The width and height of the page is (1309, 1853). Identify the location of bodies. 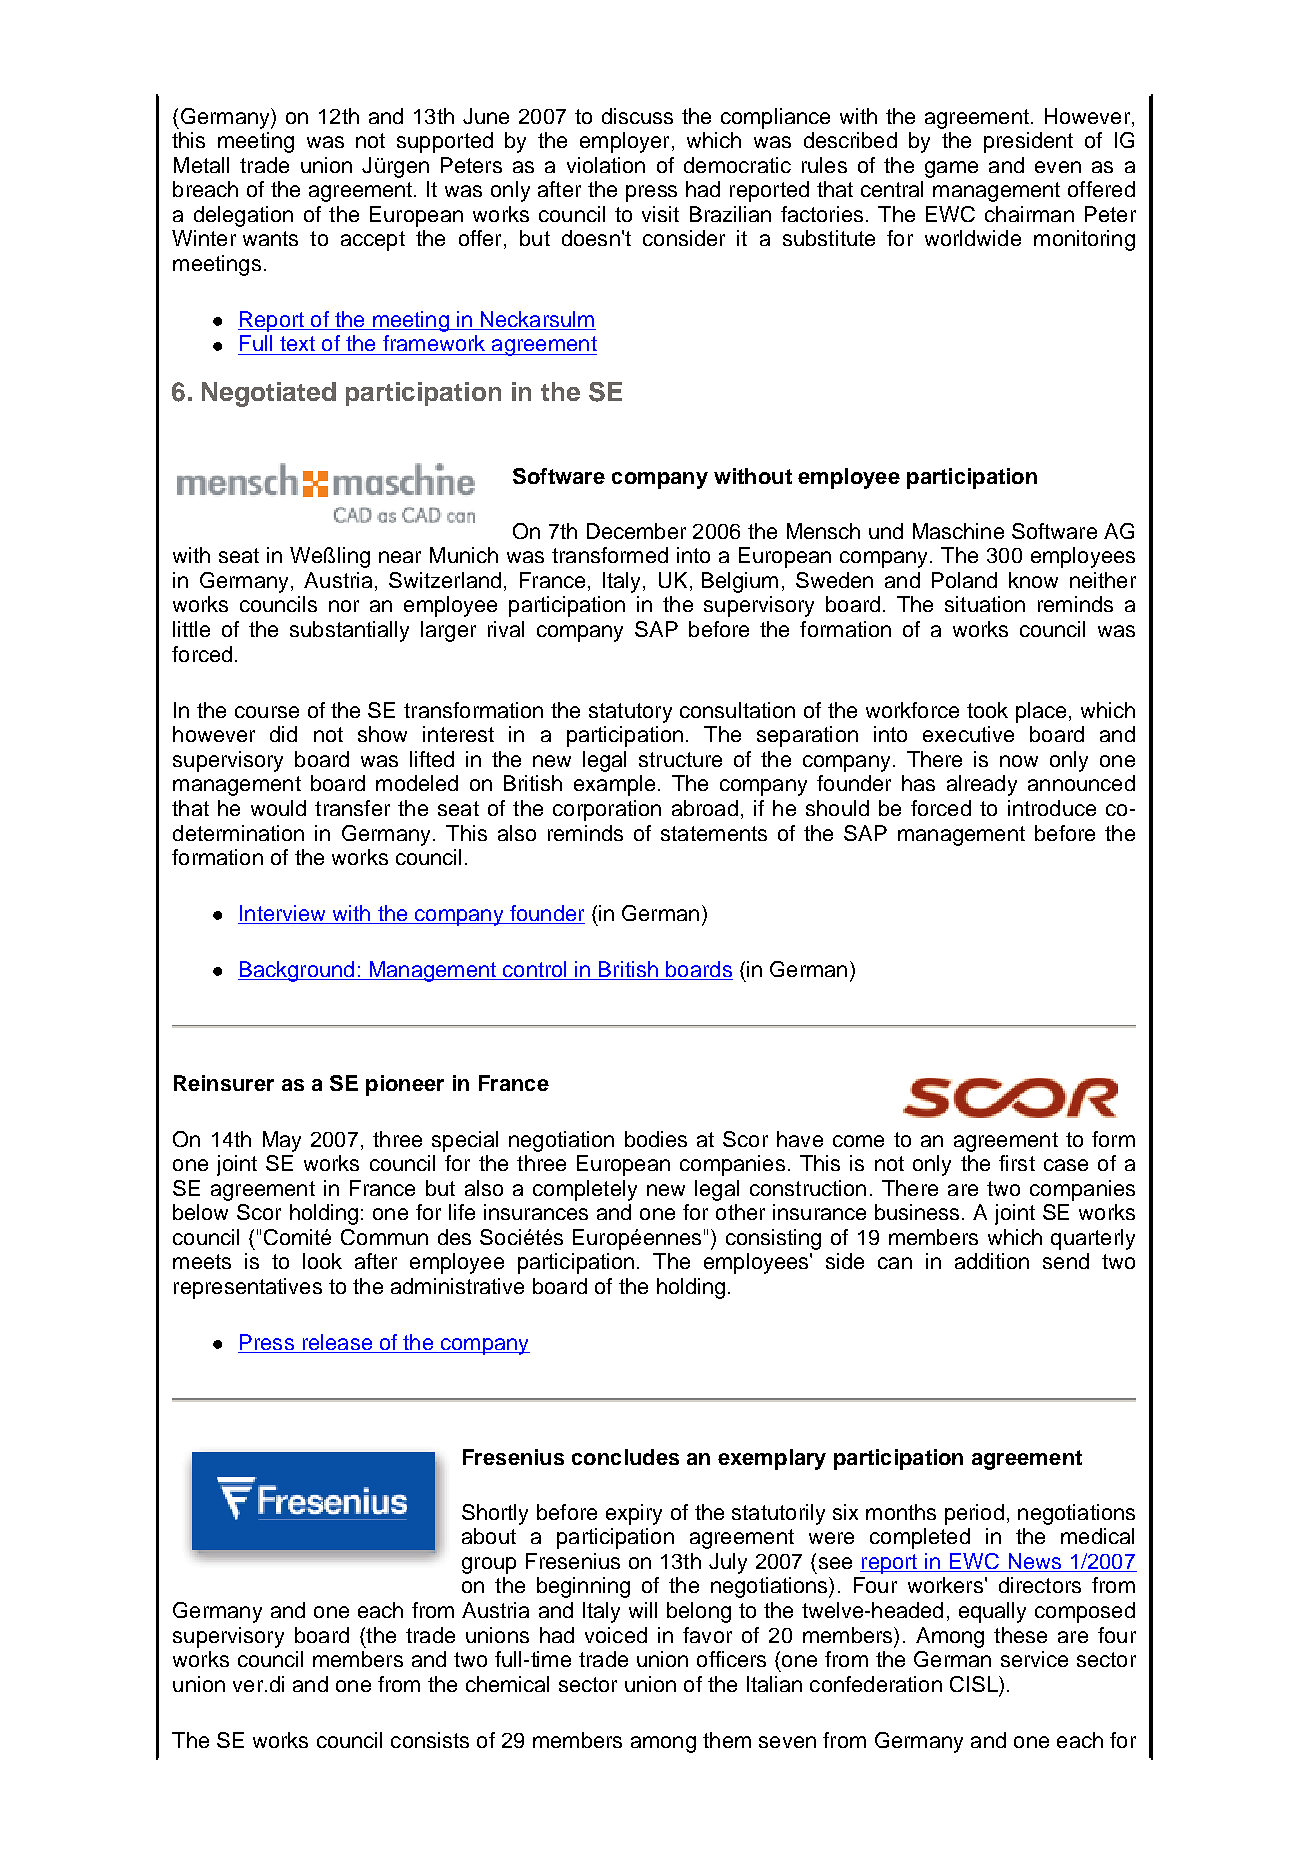
(656, 1139).
